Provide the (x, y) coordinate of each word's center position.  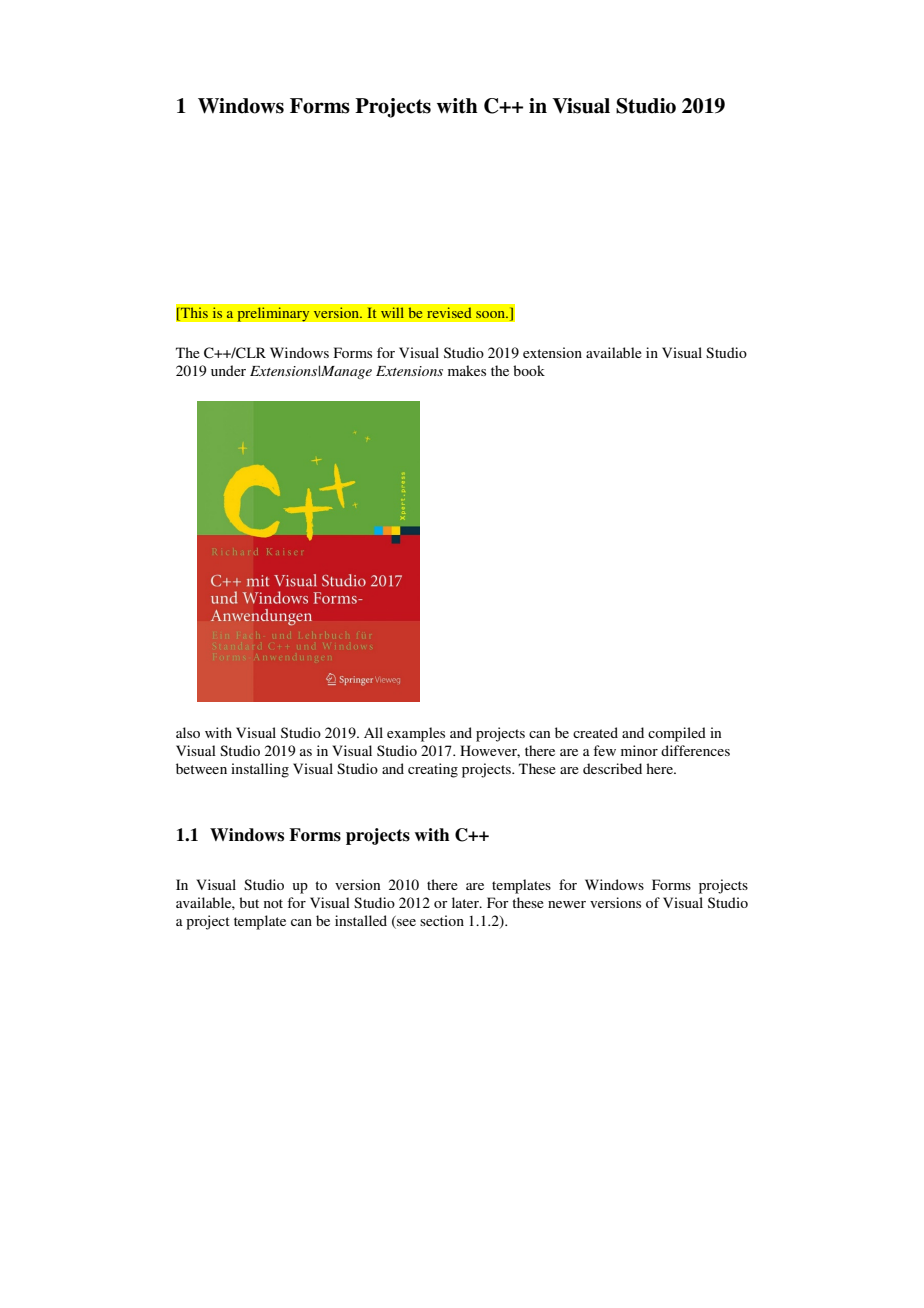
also (188, 732)
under (228, 370)
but (249, 902)
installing (260, 770)
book (529, 370)
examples (416, 734)
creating (433, 770)
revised (449, 313)
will (392, 313)
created (595, 732)
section (442, 920)
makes (467, 370)
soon (492, 314)
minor (639, 750)
